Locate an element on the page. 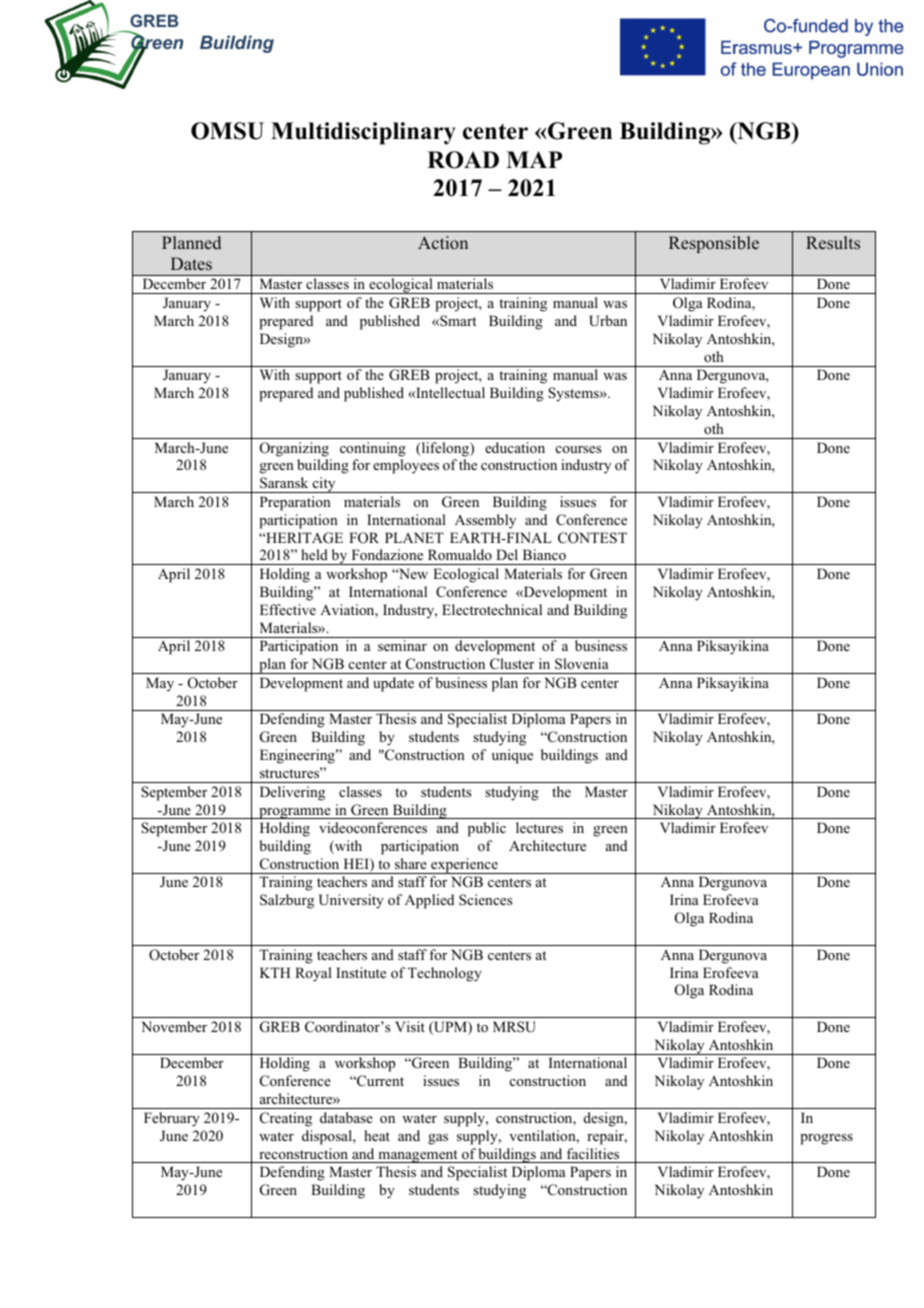 The width and height of the page is (924, 1308). Effective is located at coordinates (288, 609).
